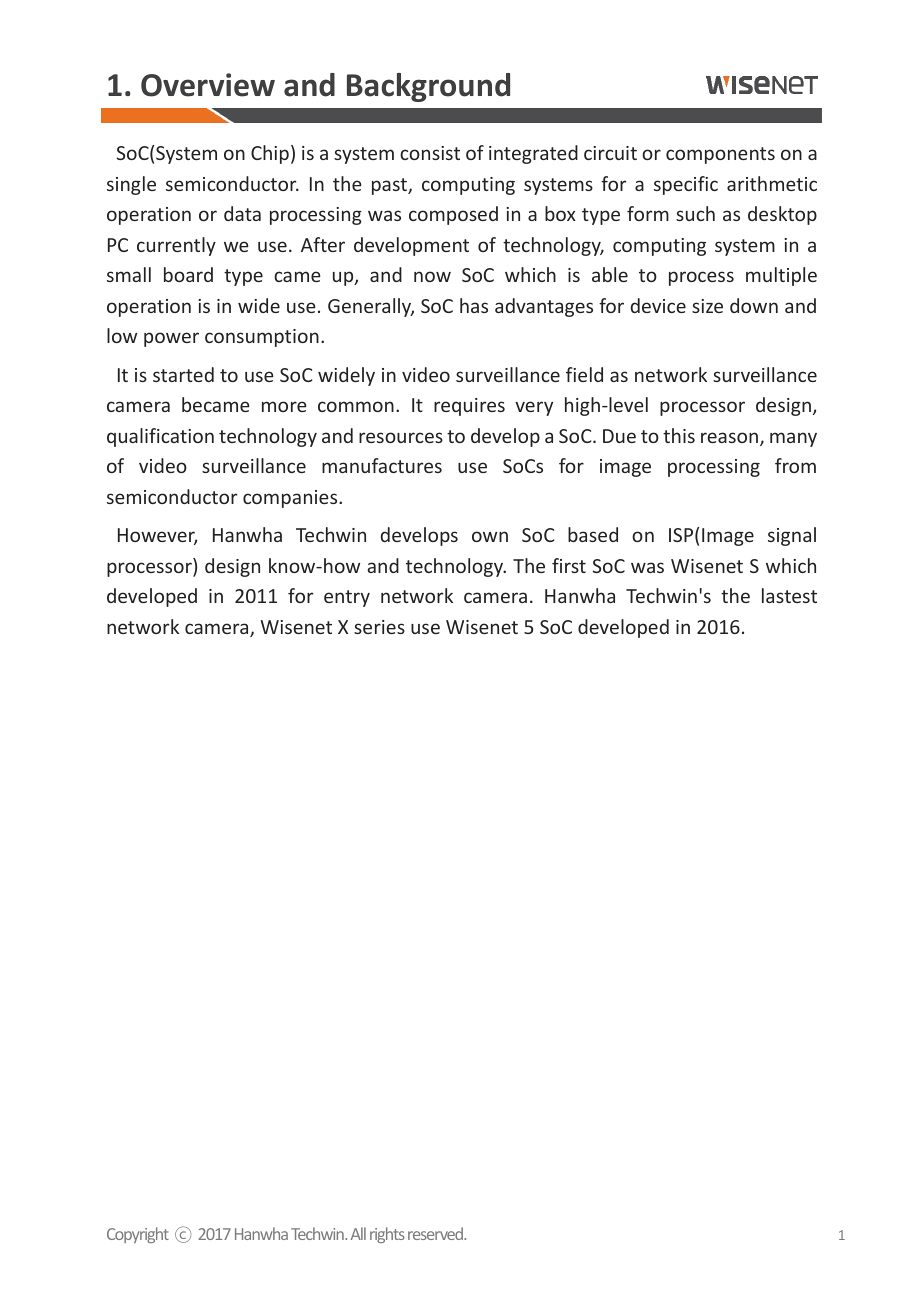  I want to click on first, so click(569, 565).
